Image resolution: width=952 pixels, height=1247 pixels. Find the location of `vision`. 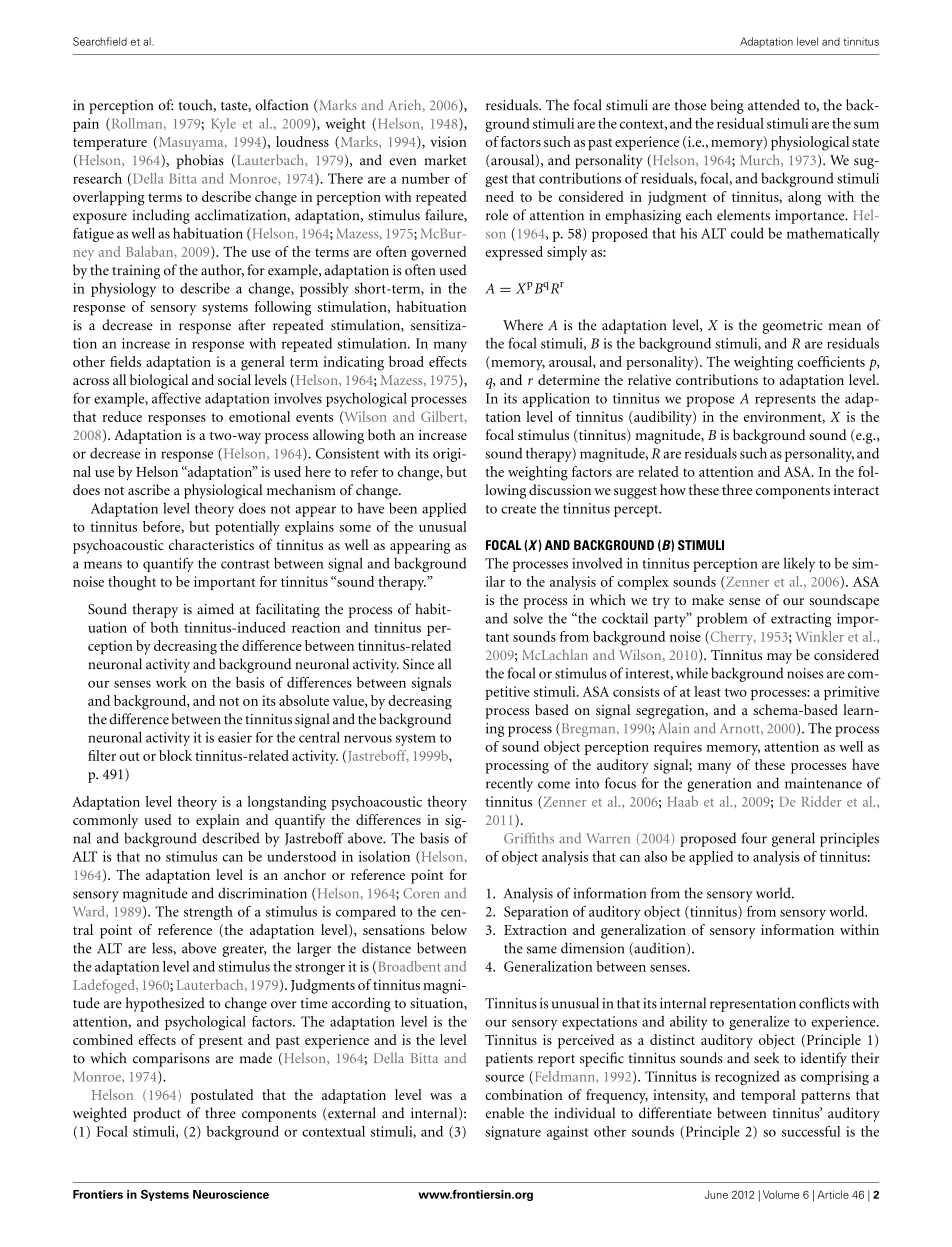

vision is located at coordinates (448, 141).
